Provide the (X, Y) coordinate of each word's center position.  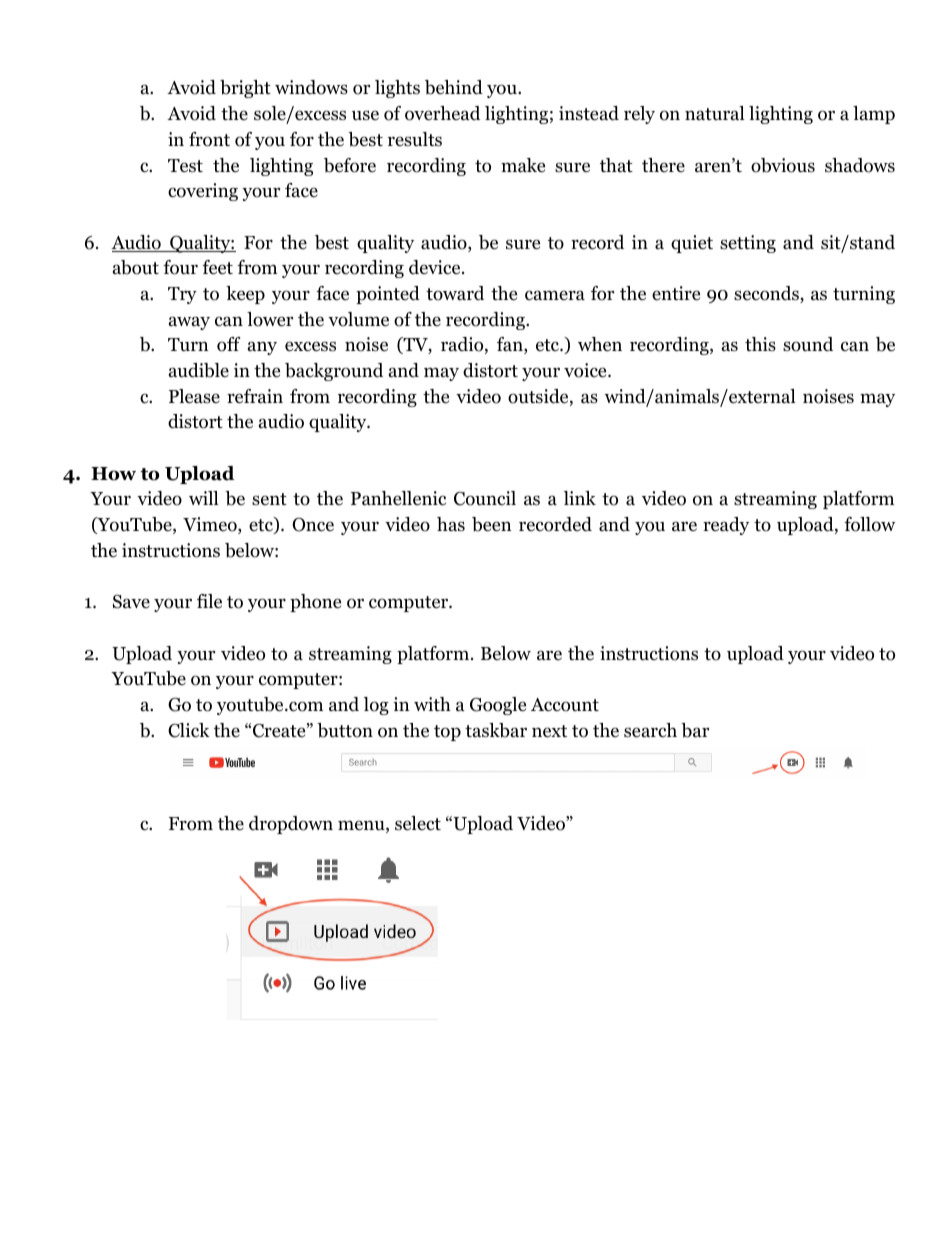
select (418, 823)
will (204, 498)
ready (726, 526)
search (650, 730)
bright (245, 89)
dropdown (291, 825)
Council (485, 498)
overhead (442, 113)
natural (715, 113)
